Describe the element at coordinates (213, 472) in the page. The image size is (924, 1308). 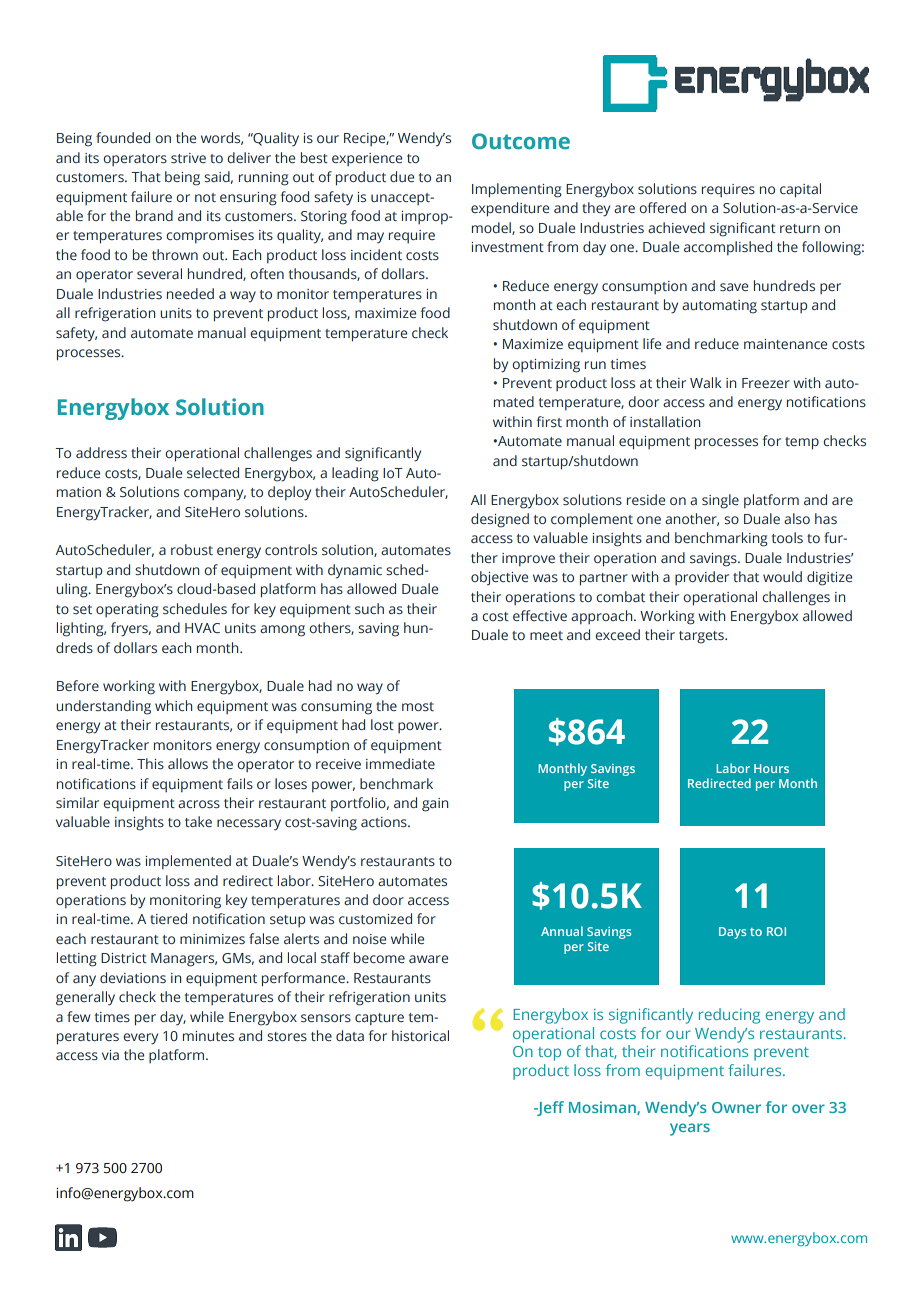
I see `selected` at that location.
